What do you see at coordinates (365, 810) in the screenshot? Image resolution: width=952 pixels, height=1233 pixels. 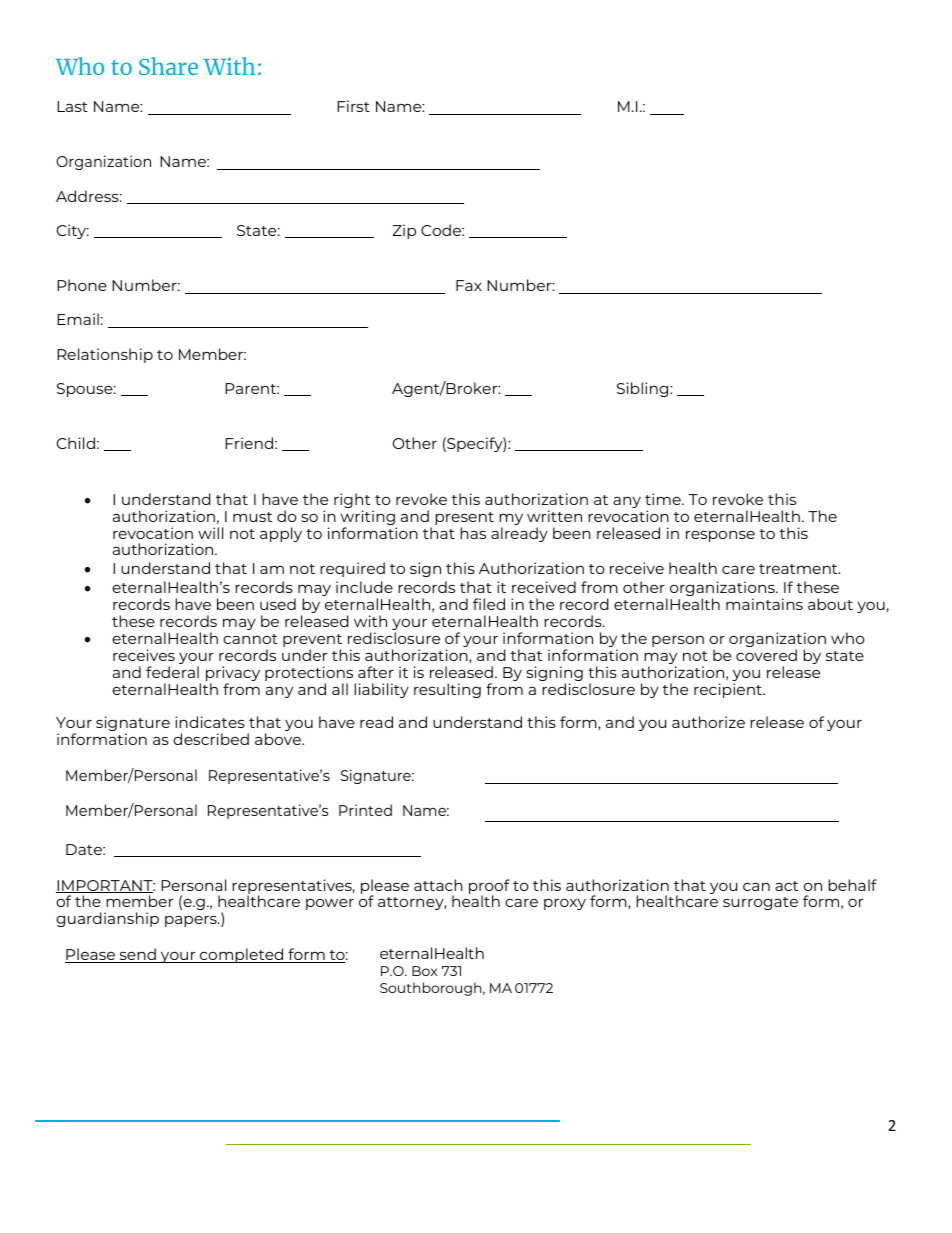 I see `Printed` at bounding box center [365, 810].
